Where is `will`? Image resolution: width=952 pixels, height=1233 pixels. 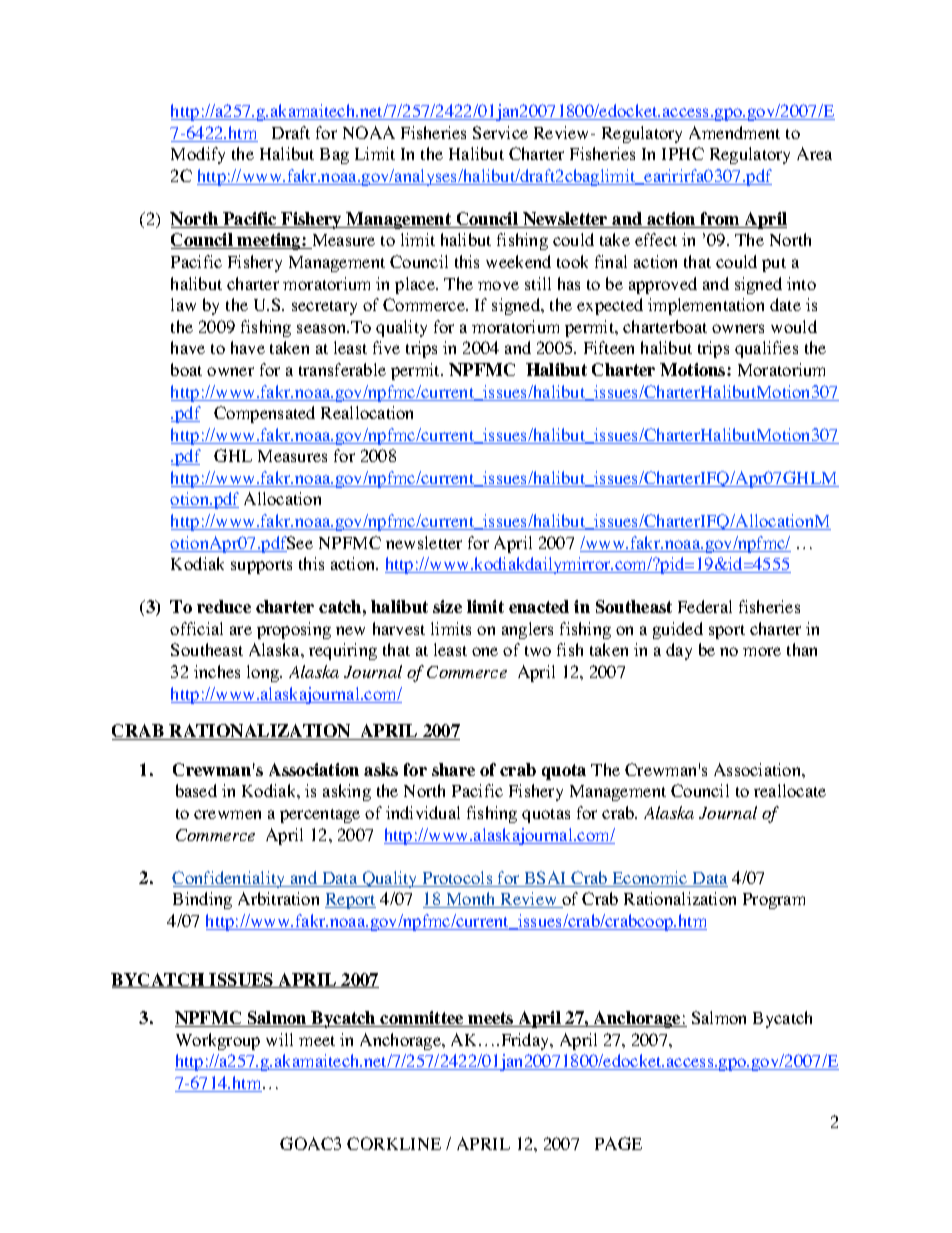 will is located at coordinates (279, 1039).
